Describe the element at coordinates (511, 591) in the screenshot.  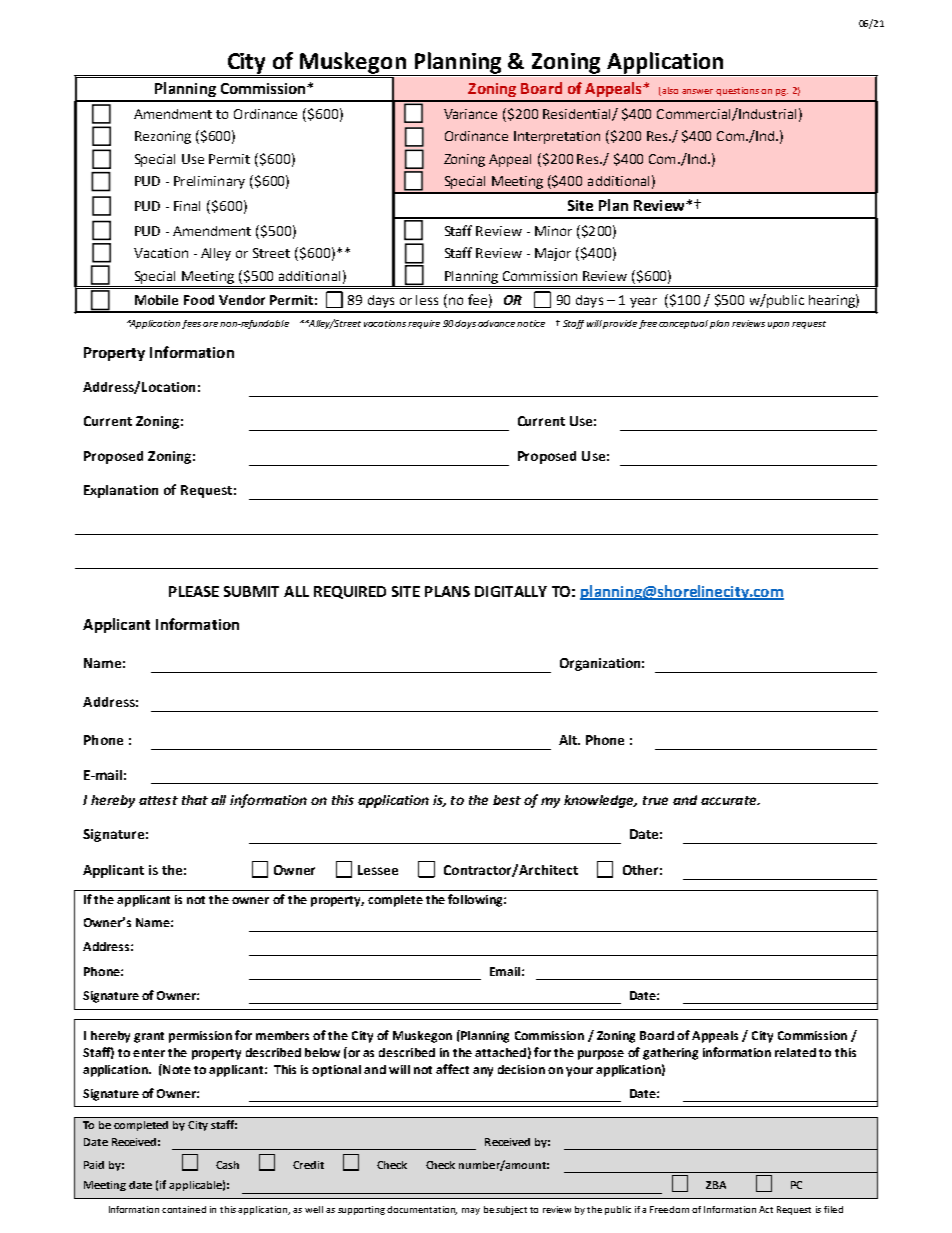
I see `DIGITALLY` at that location.
